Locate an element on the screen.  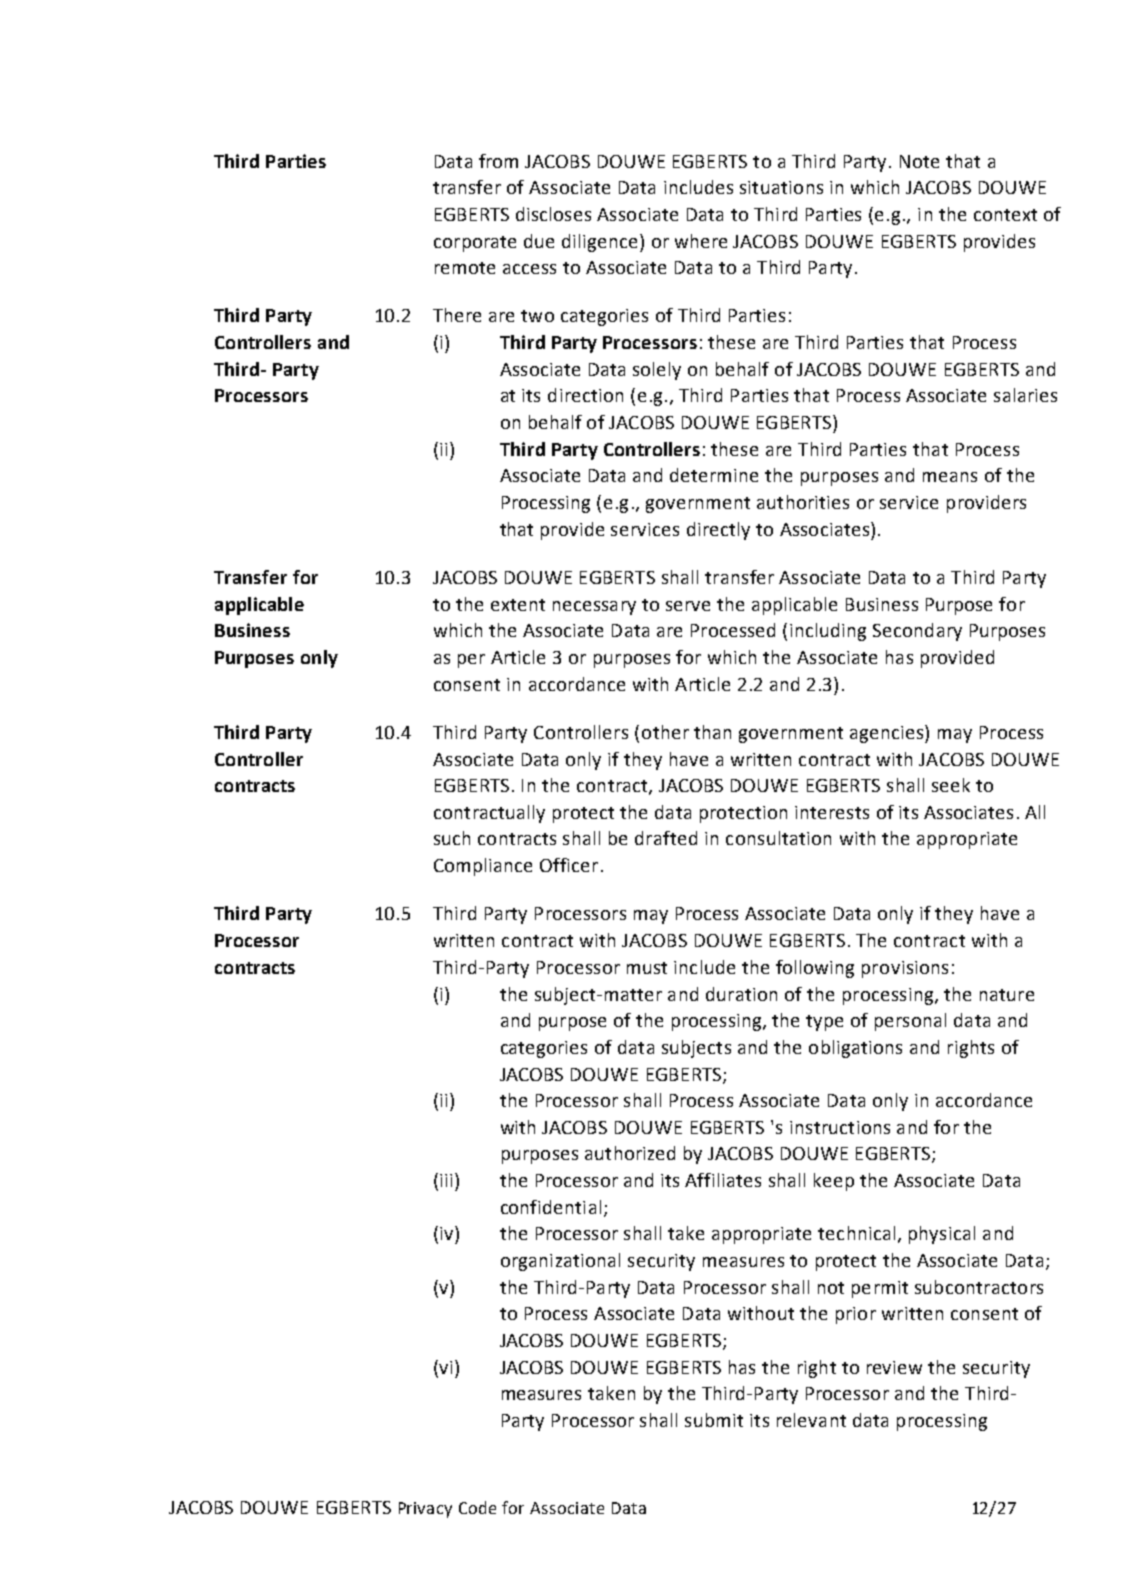
iii is located at coordinates (446, 1180).
